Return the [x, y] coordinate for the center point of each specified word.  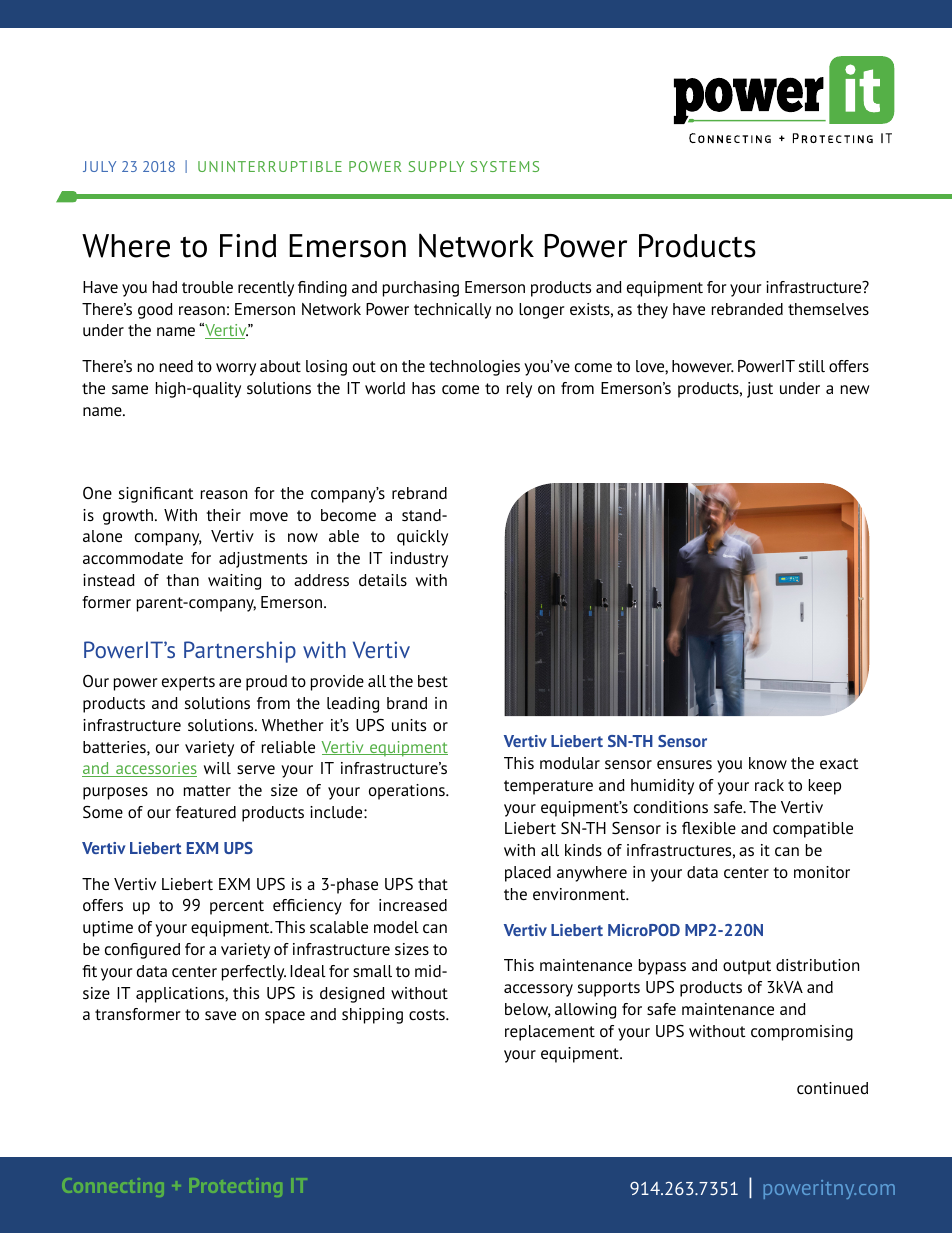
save [220, 1015]
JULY [99, 166]
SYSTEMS [505, 166]
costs [428, 1014]
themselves [828, 309]
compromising [802, 1033]
